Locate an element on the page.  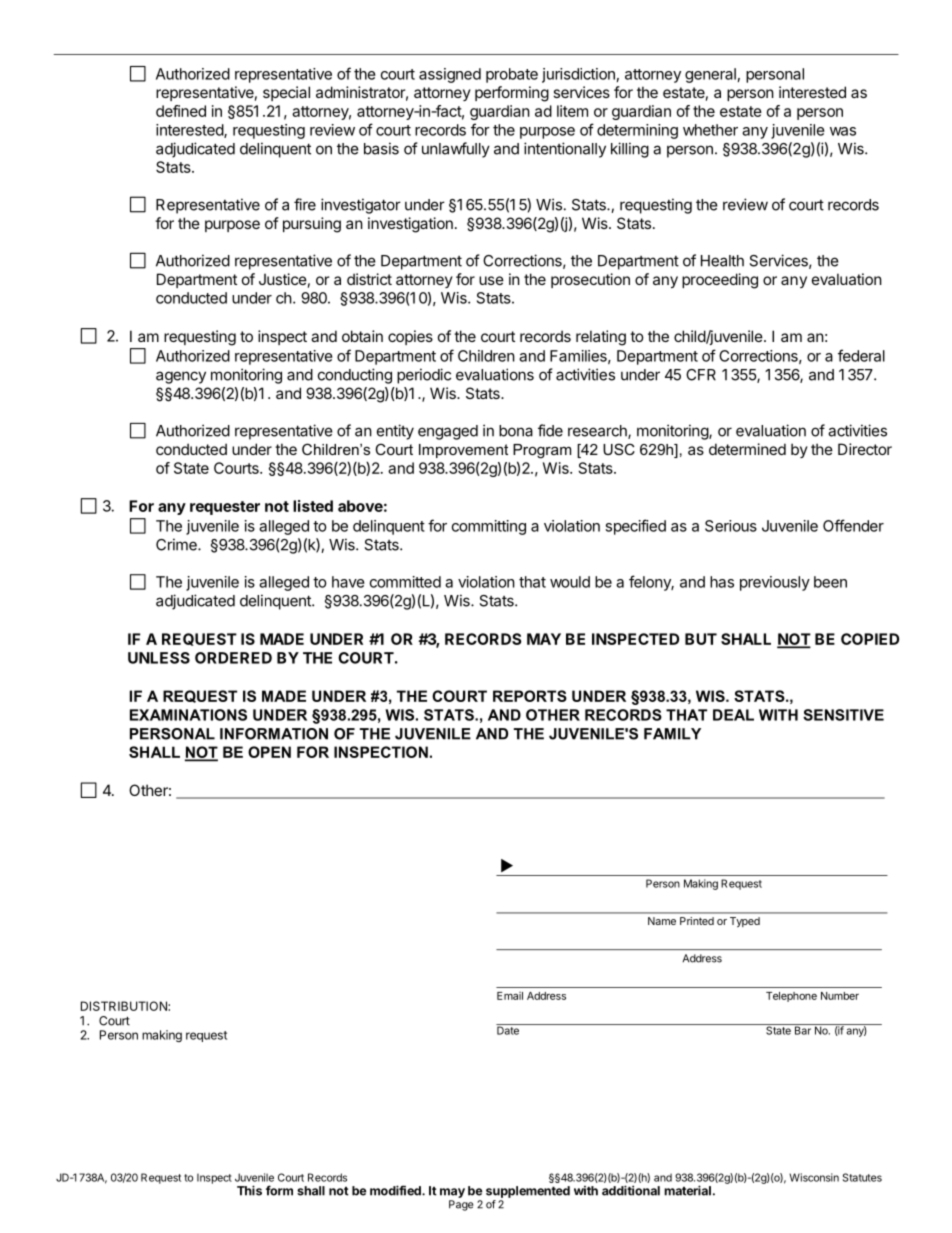
federal is located at coordinates (861, 355).
